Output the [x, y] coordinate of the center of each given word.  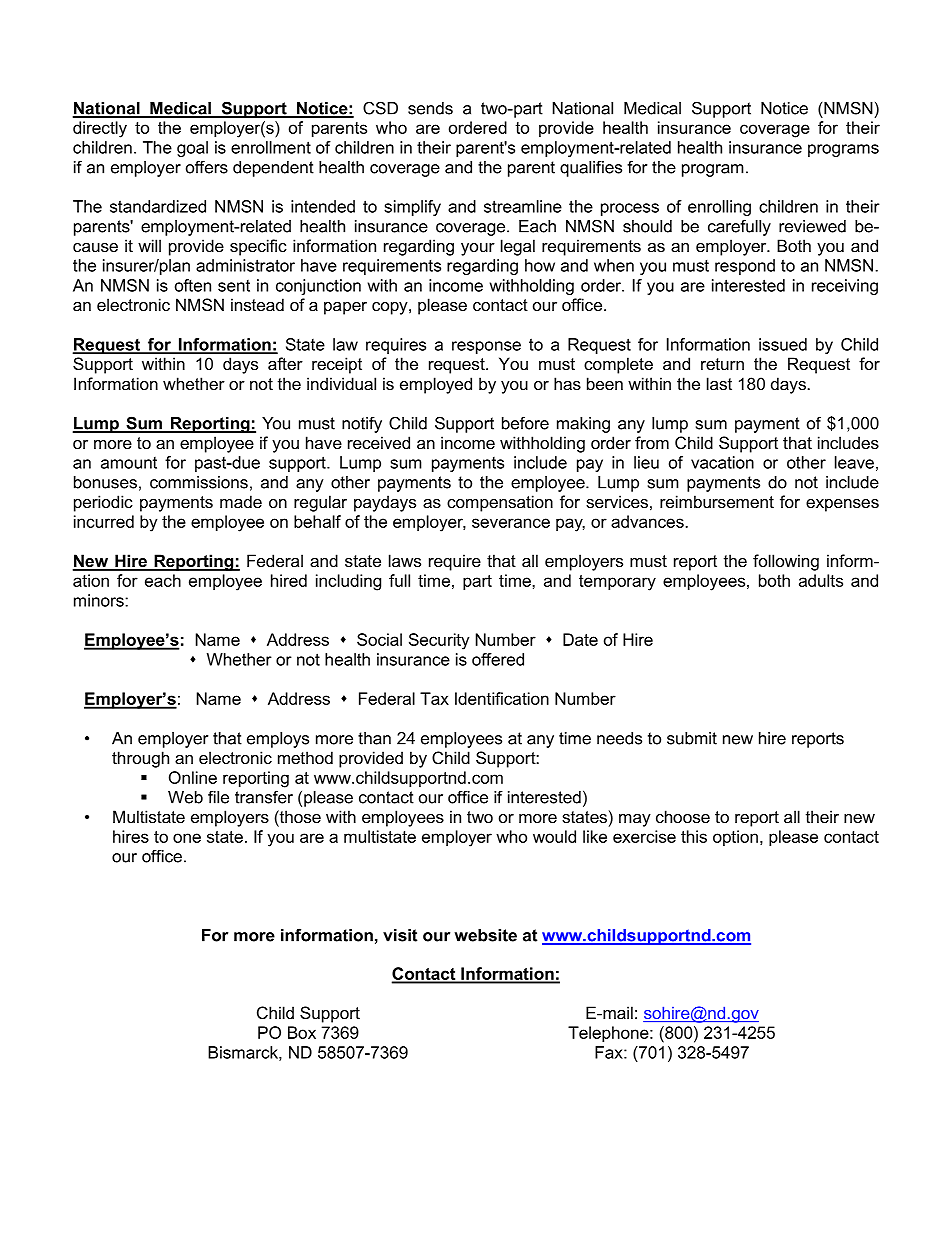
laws [405, 560]
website [485, 935]
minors [100, 600]
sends [430, 108]
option [735, 838]
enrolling [719, 208]
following [786, 562]
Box [302, 1032]
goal [192, 149]
